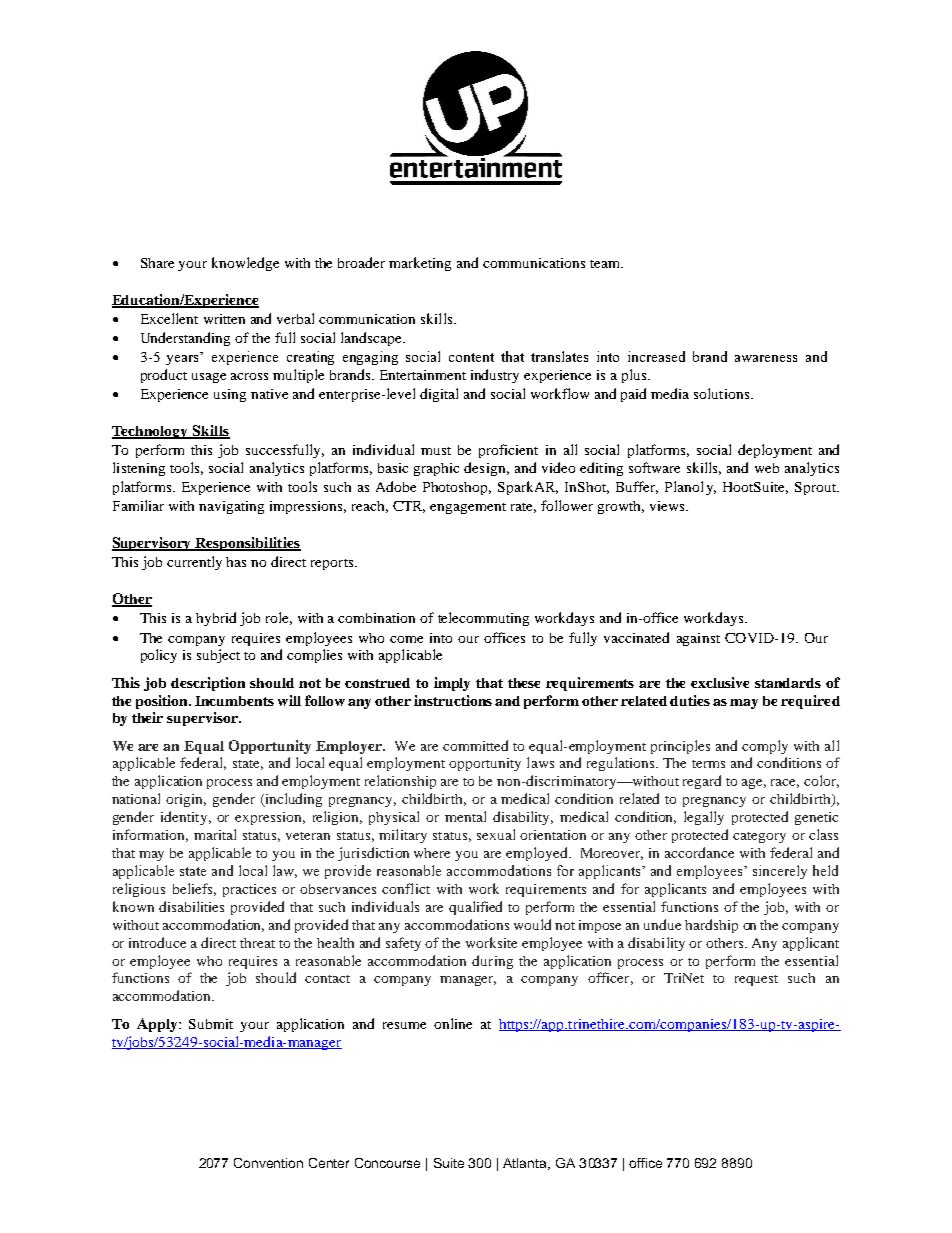 The image size is (952, 1233). What do you see at coordinates (766, 358) in the screenshot?
I see `awareness` at bounding box center [766, 358].
